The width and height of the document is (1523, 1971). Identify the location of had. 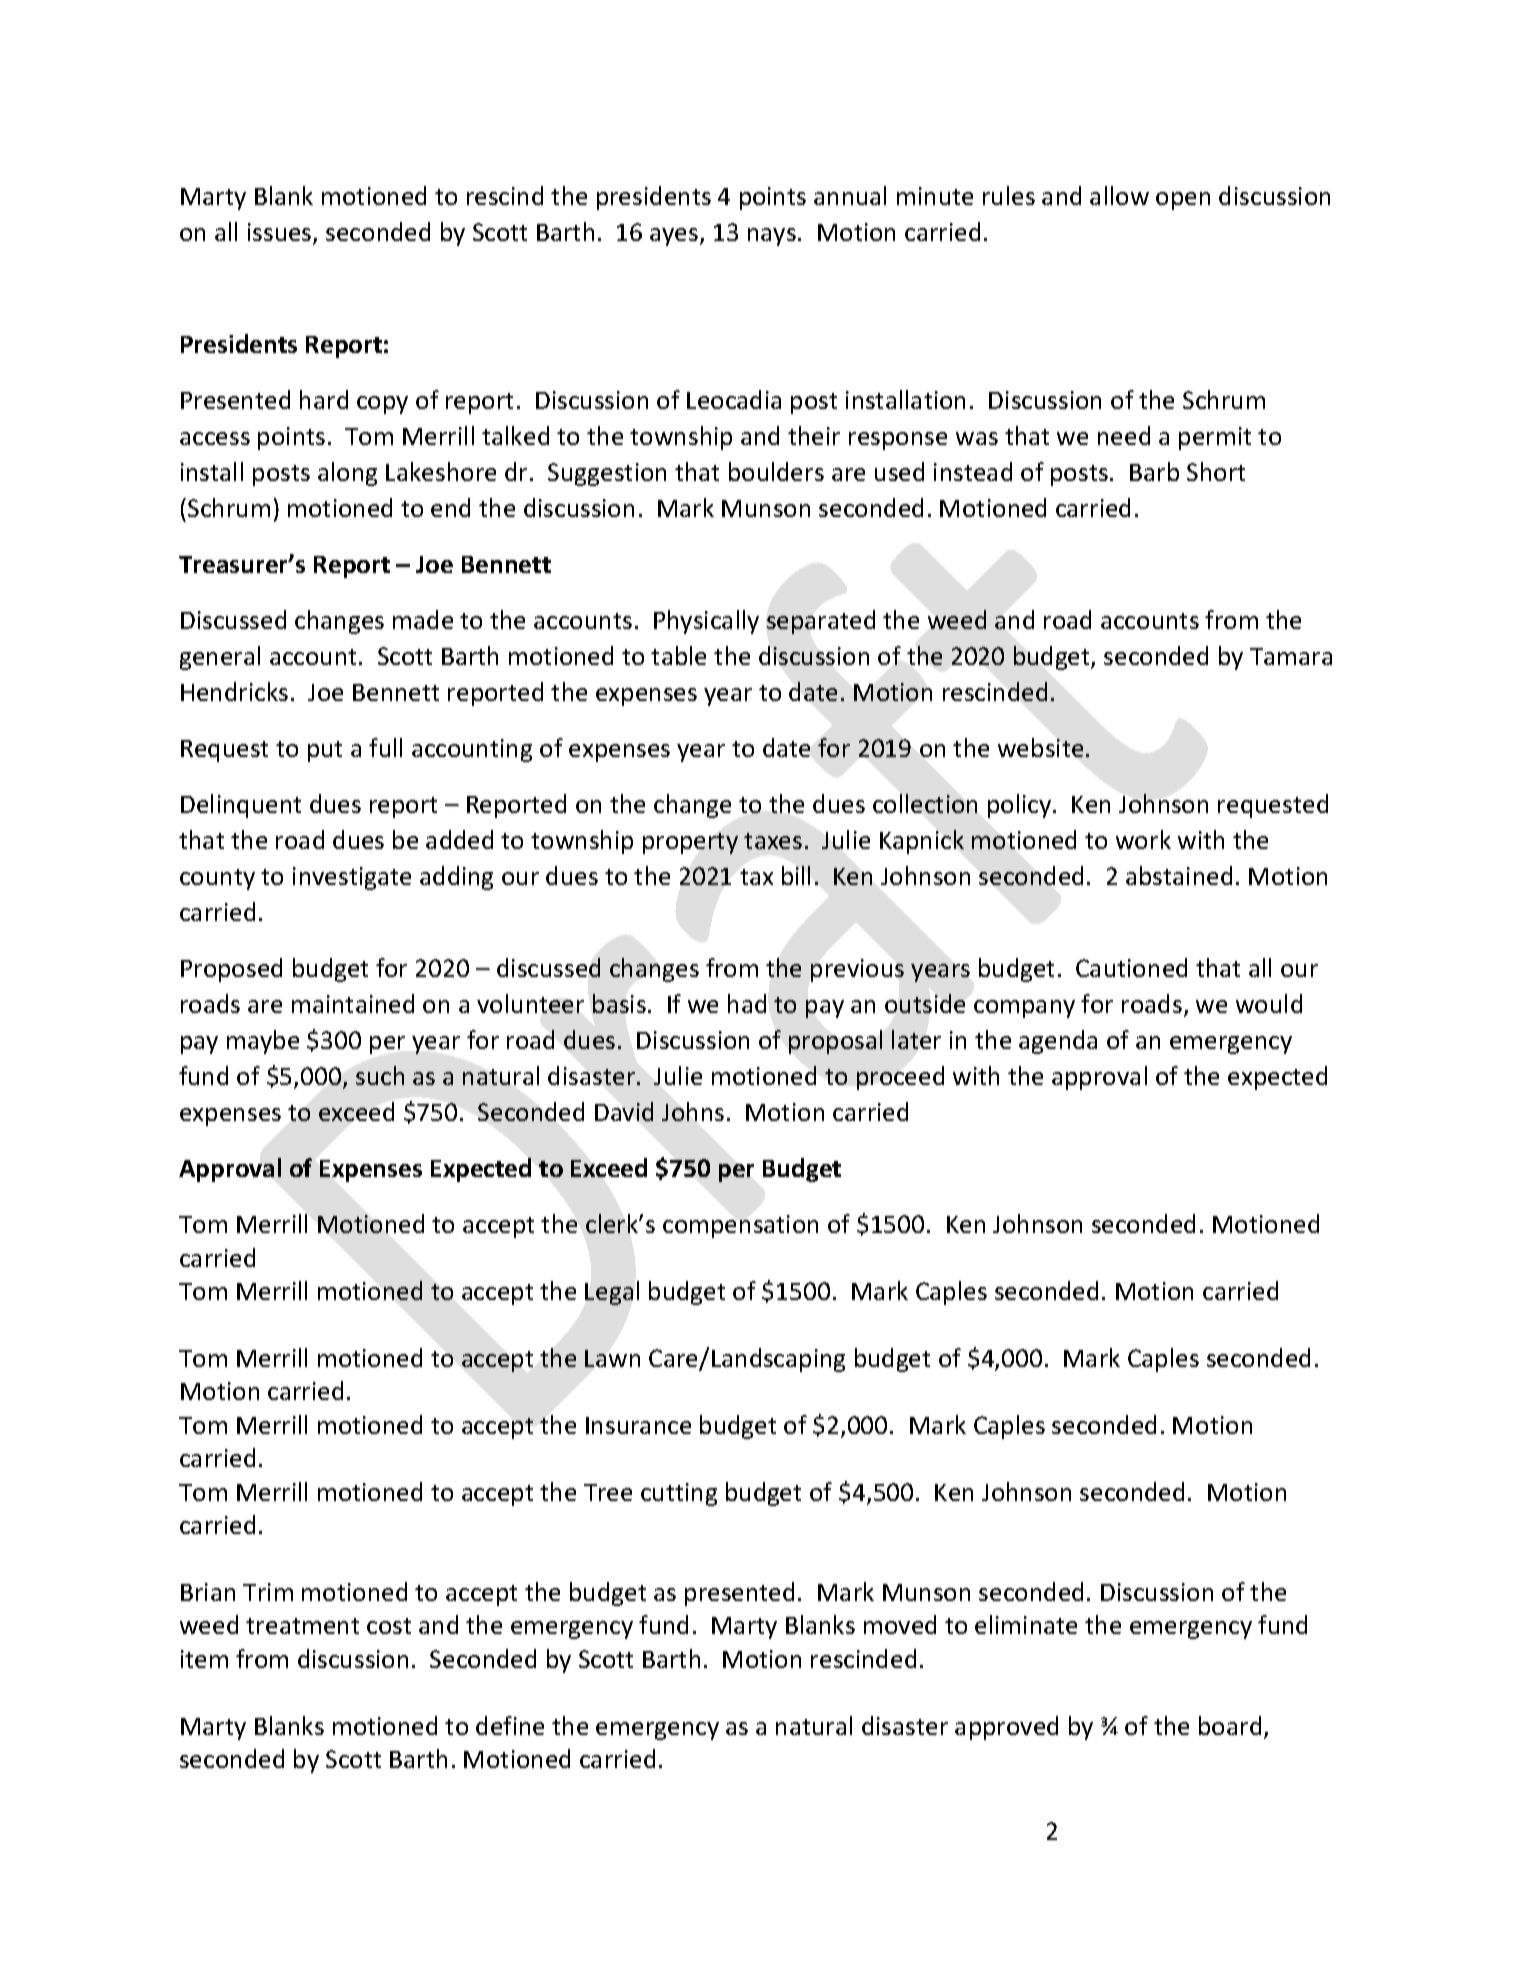
(747, 1003).
